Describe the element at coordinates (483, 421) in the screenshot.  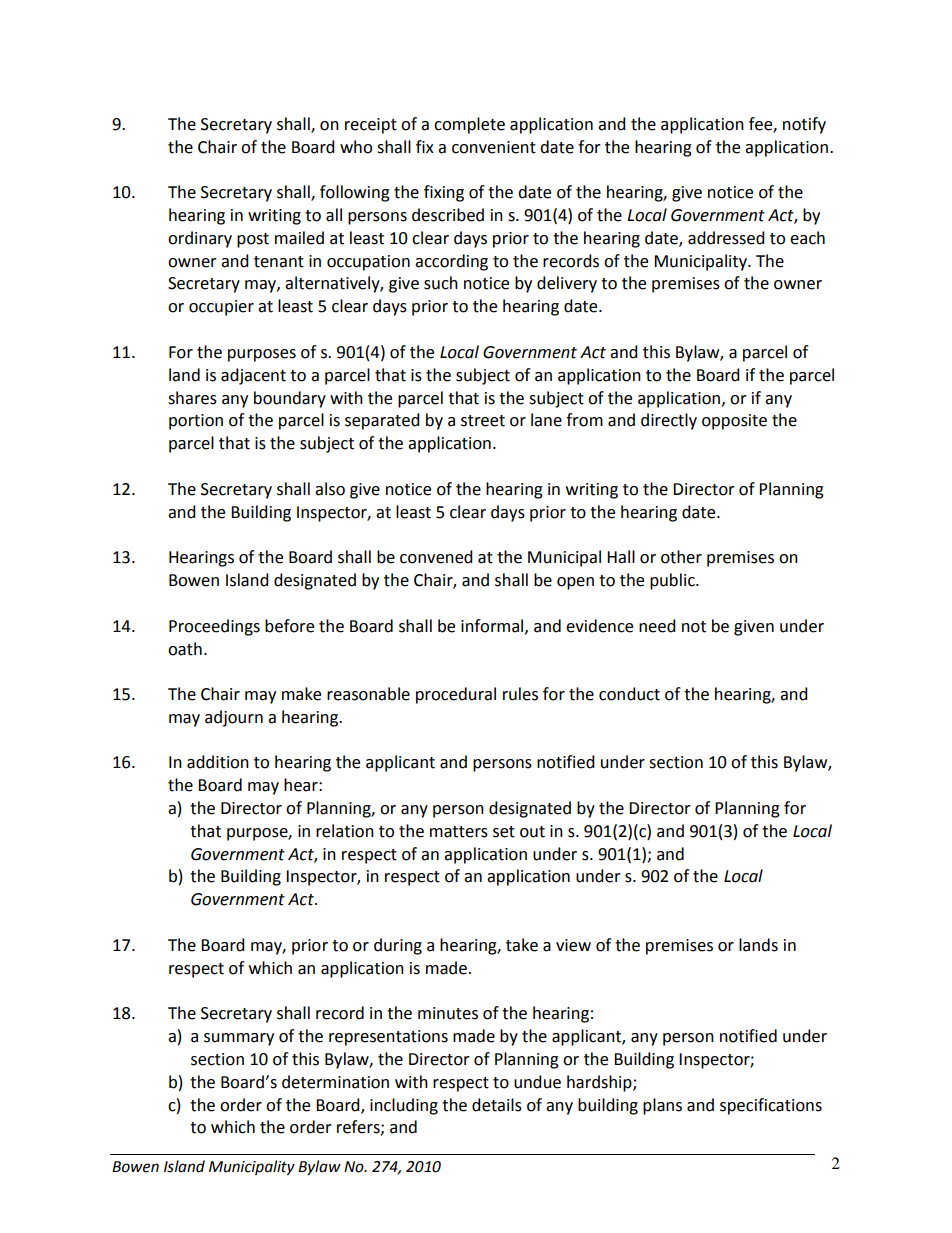
I see `street` at that location.
